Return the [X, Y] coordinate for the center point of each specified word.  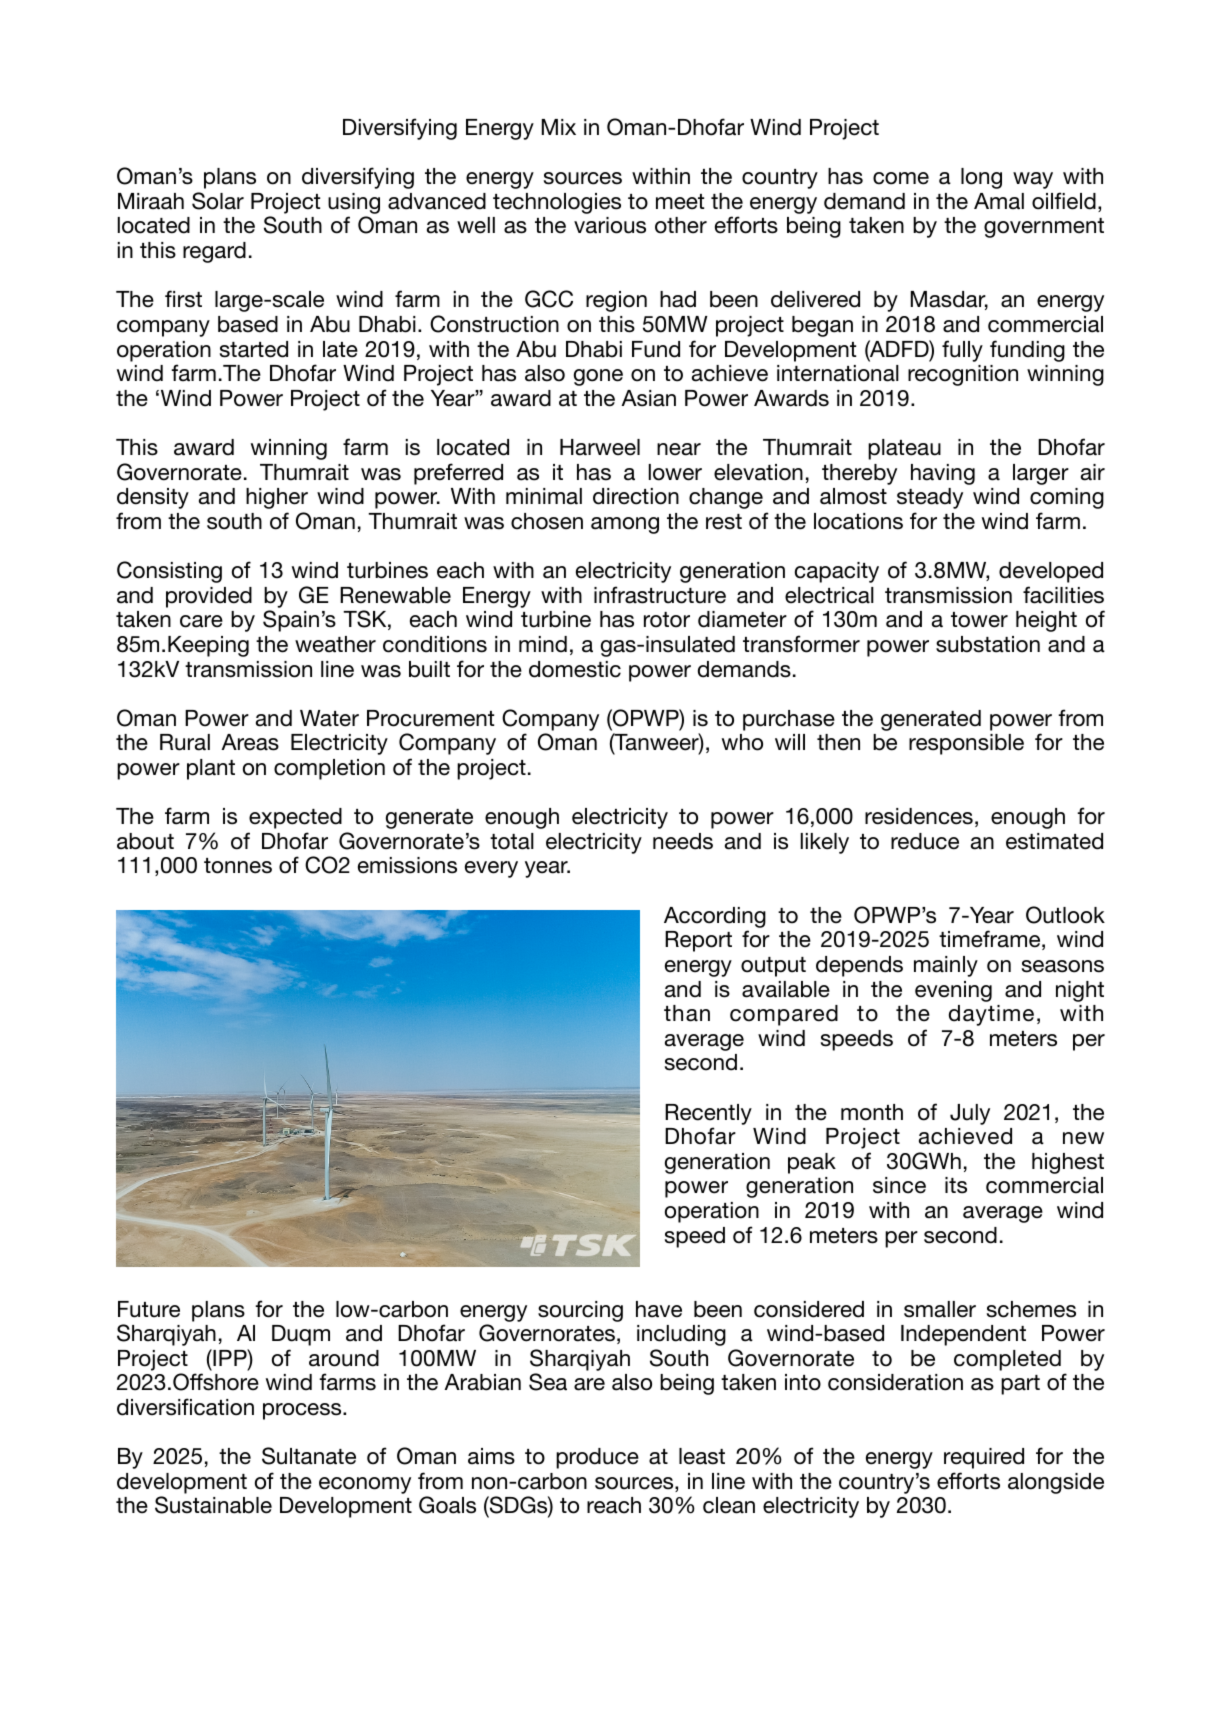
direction [636, 496]
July [970, 1114]
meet [680, 202]
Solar [218, 201]
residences [919, 816]
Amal [999, 201]
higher [277, 498]
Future [149, 1309]
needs [683, 841]
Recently [708, 1114]
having [943, 474]
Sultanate [309, 1456]
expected [295, 818]
